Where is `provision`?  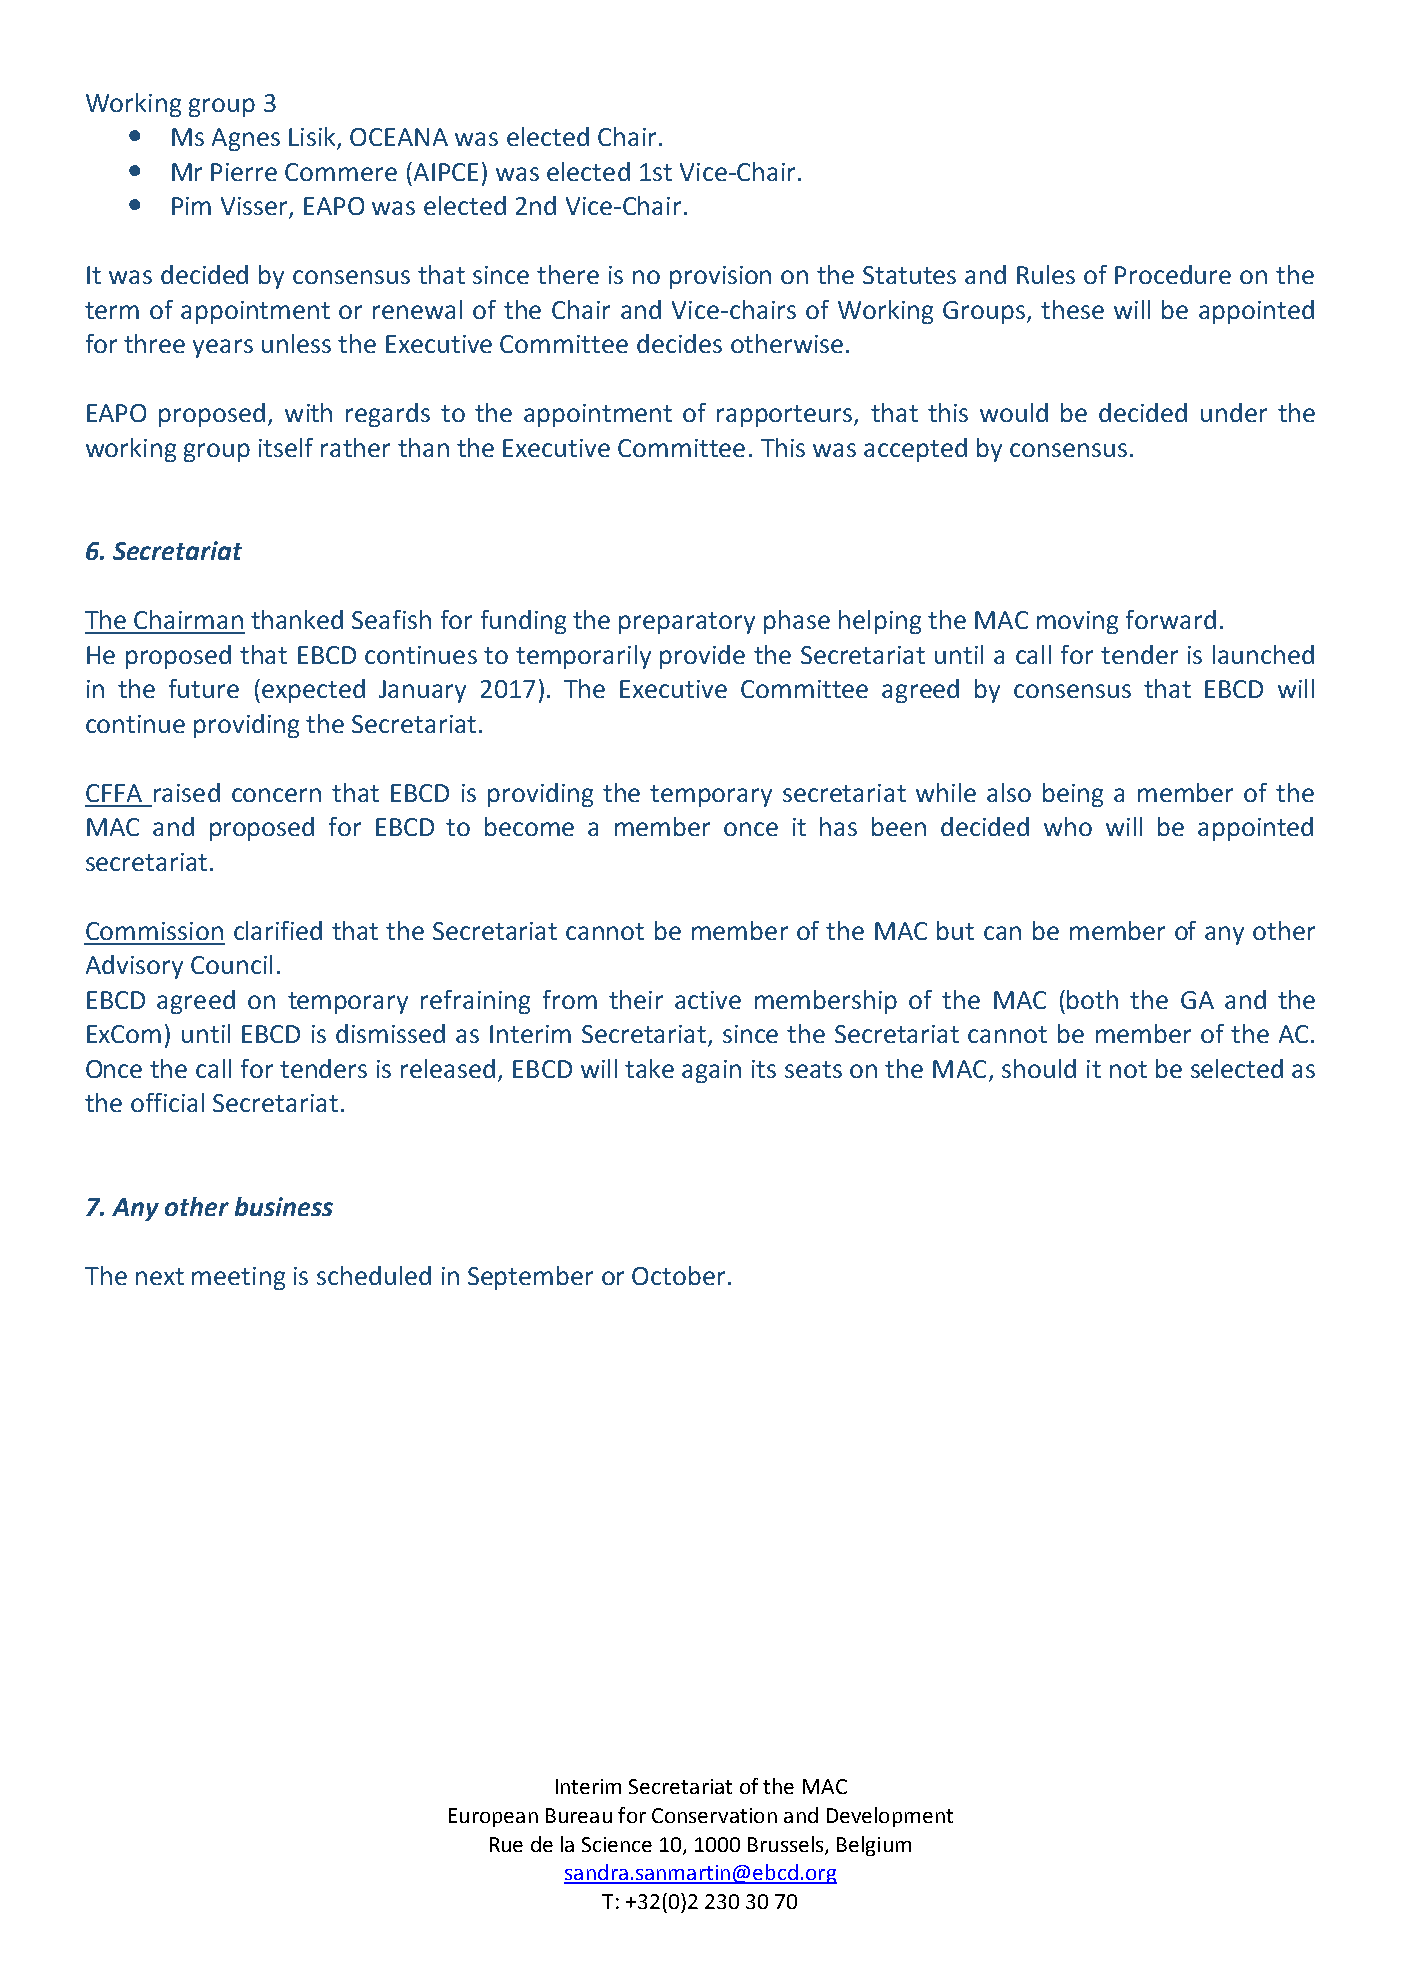 provision is located at coordinates (720, 277).
